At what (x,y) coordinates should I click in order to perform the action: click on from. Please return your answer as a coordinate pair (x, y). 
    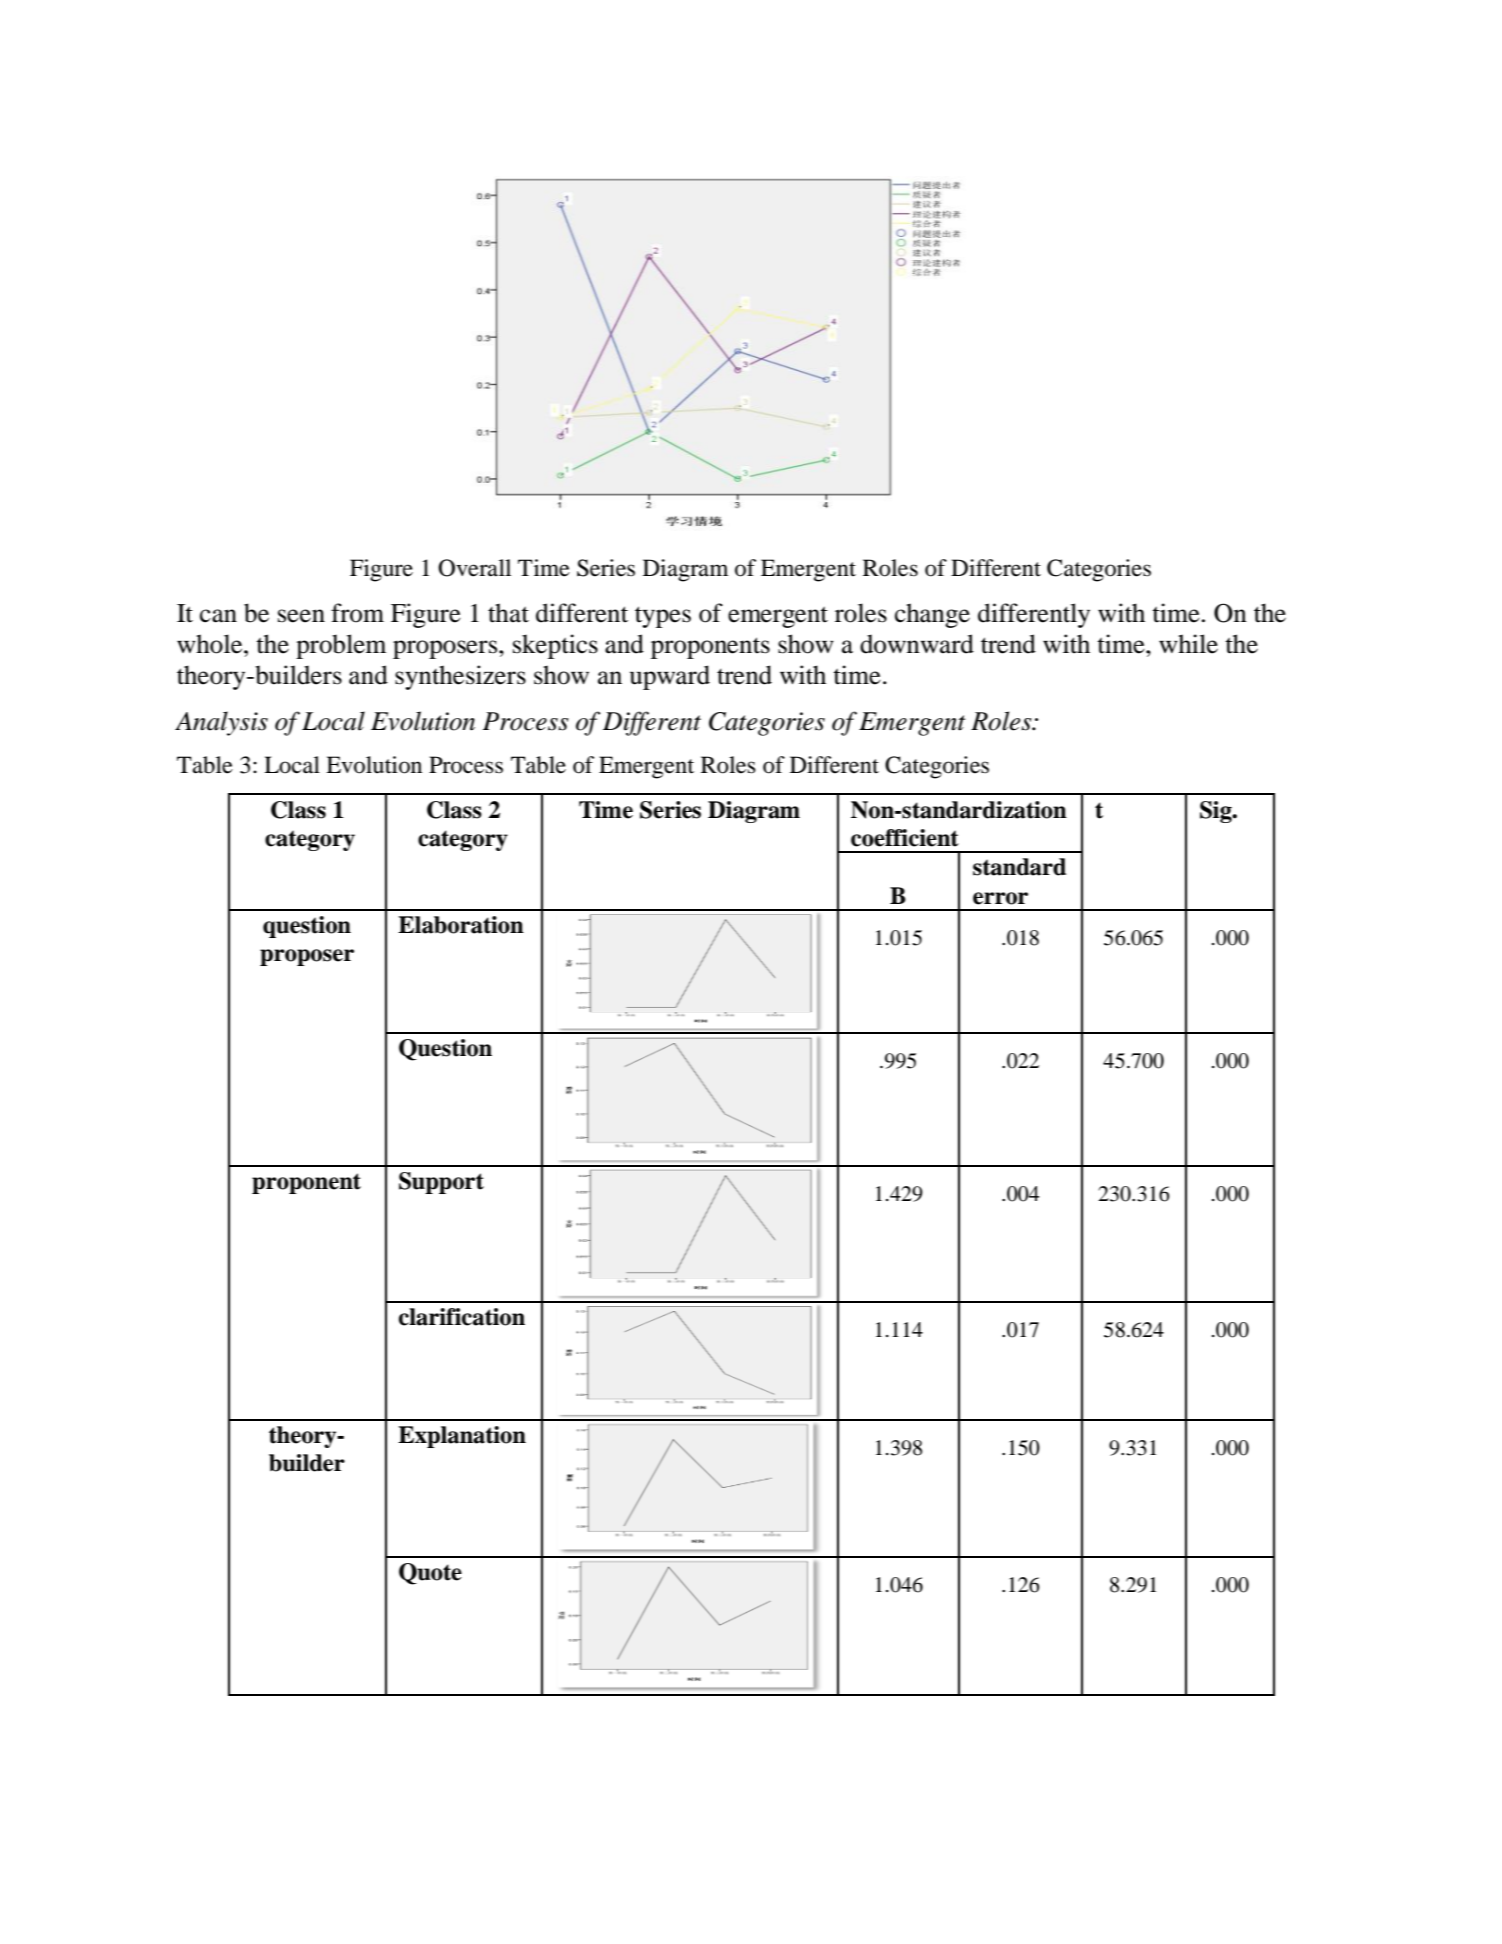
    Looking at the image, I should click on (357, 613).
